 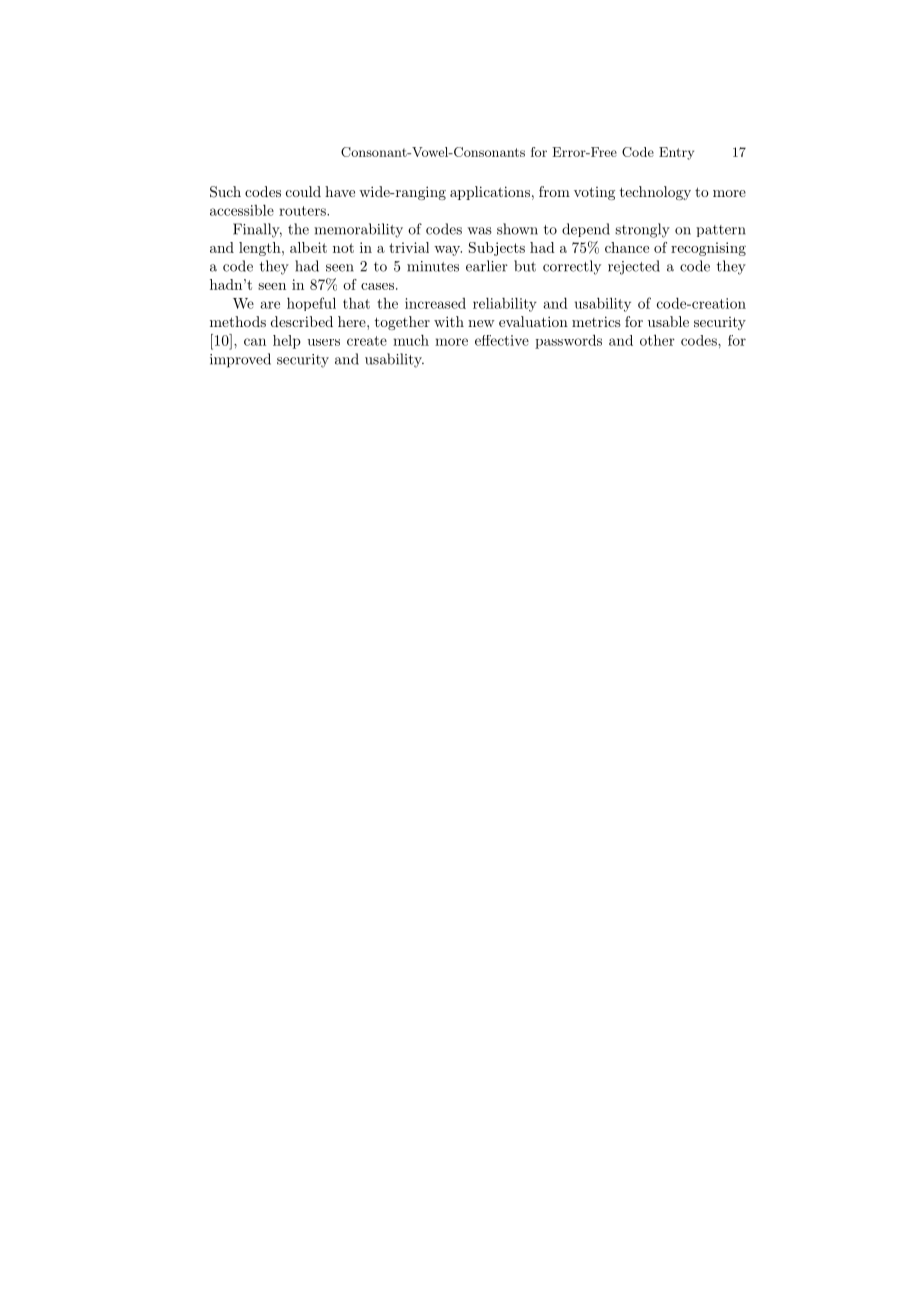 I want to click on routers, so click(x=303, y=211).
